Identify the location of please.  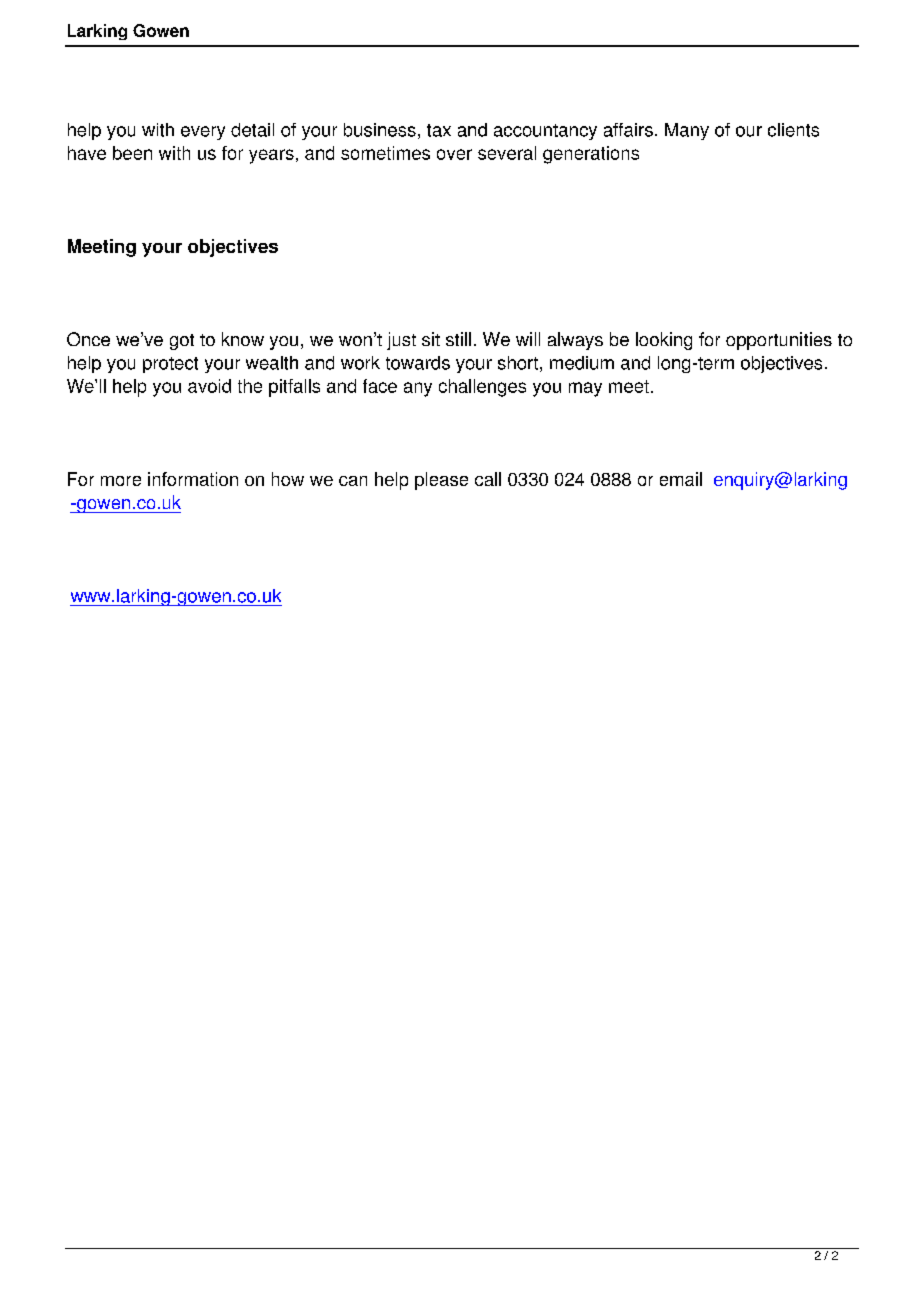
(441, 481).
